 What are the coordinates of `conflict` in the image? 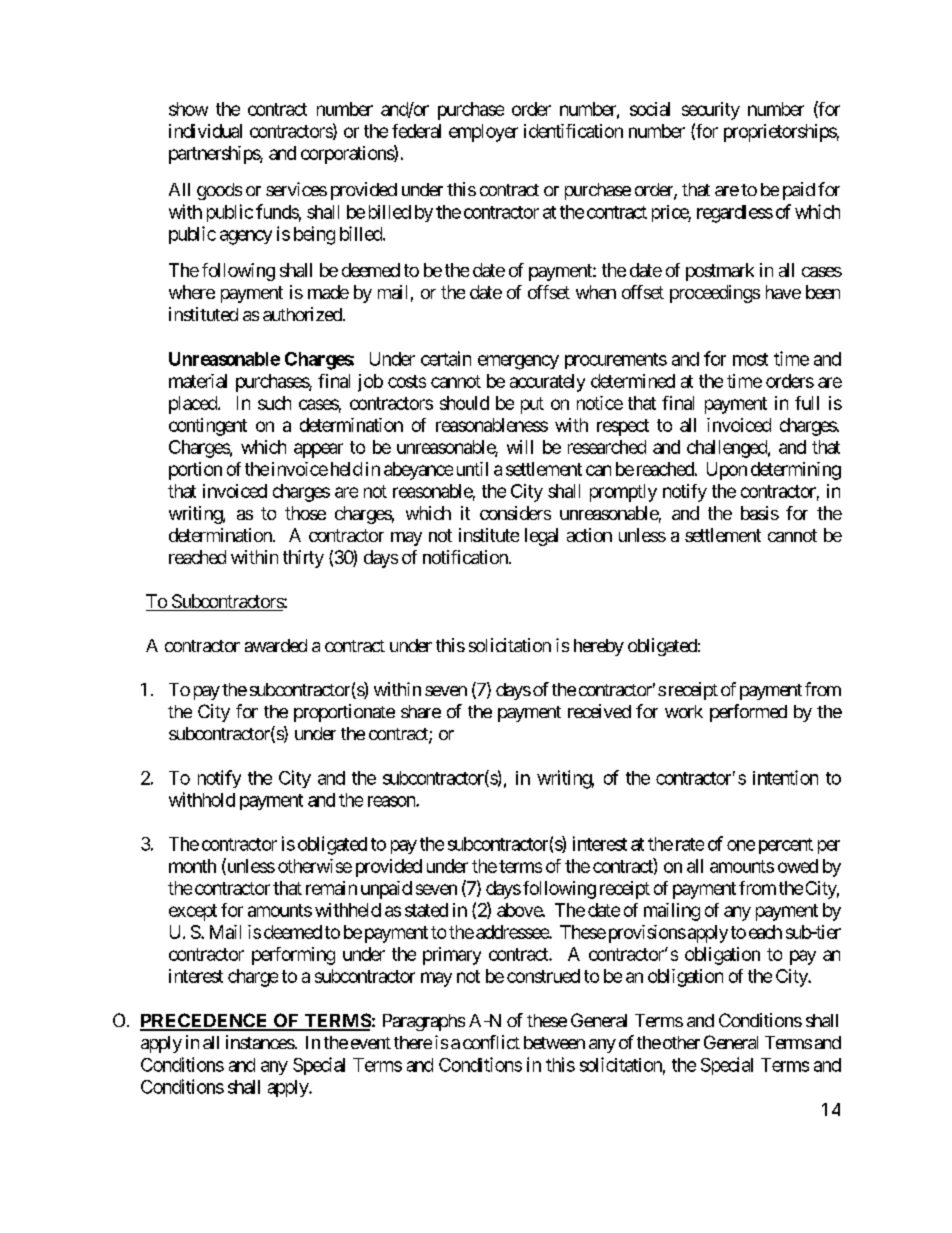 It's located at (491, 1042).
